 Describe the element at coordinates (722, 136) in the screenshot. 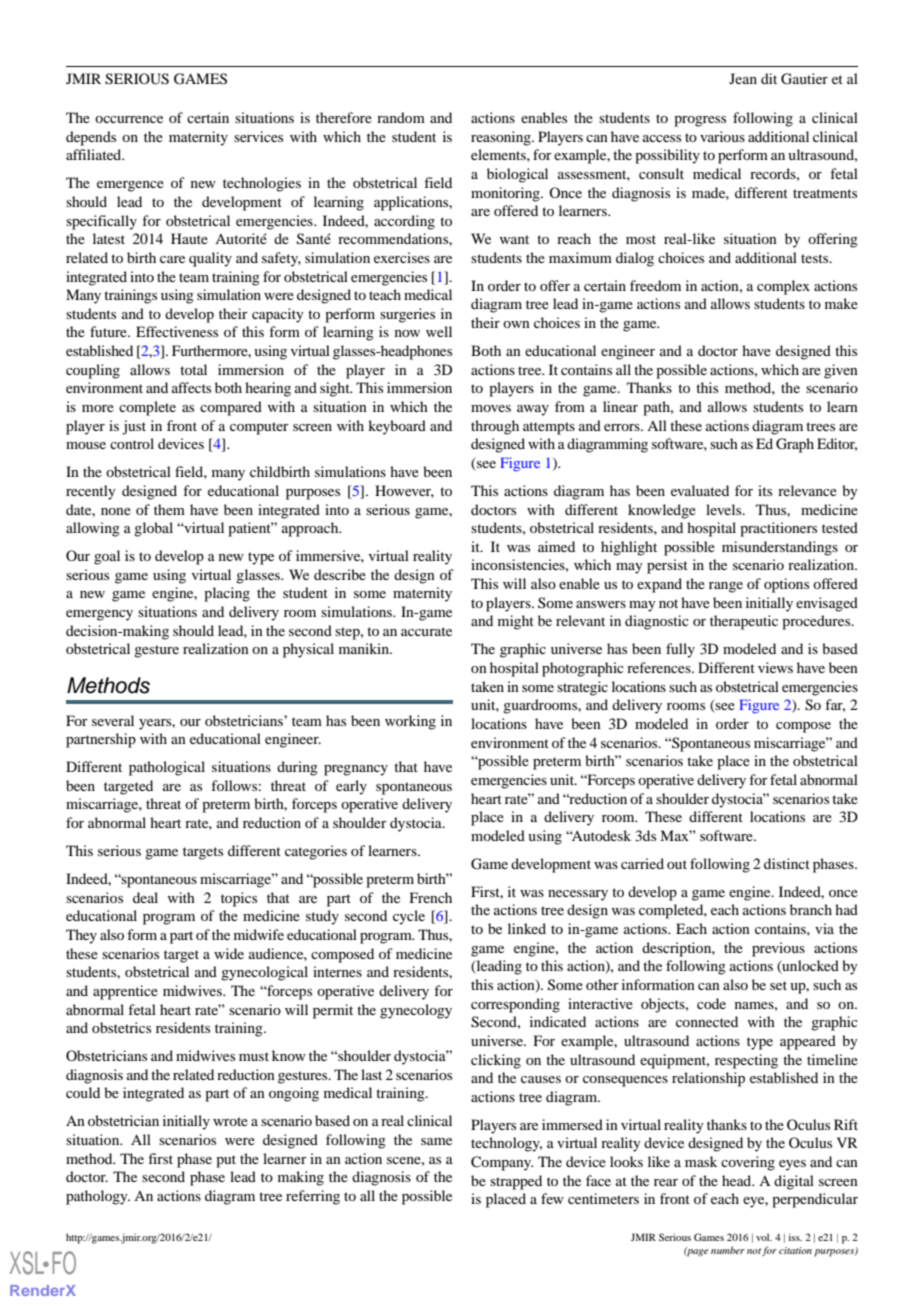

I see `various` at that location.
